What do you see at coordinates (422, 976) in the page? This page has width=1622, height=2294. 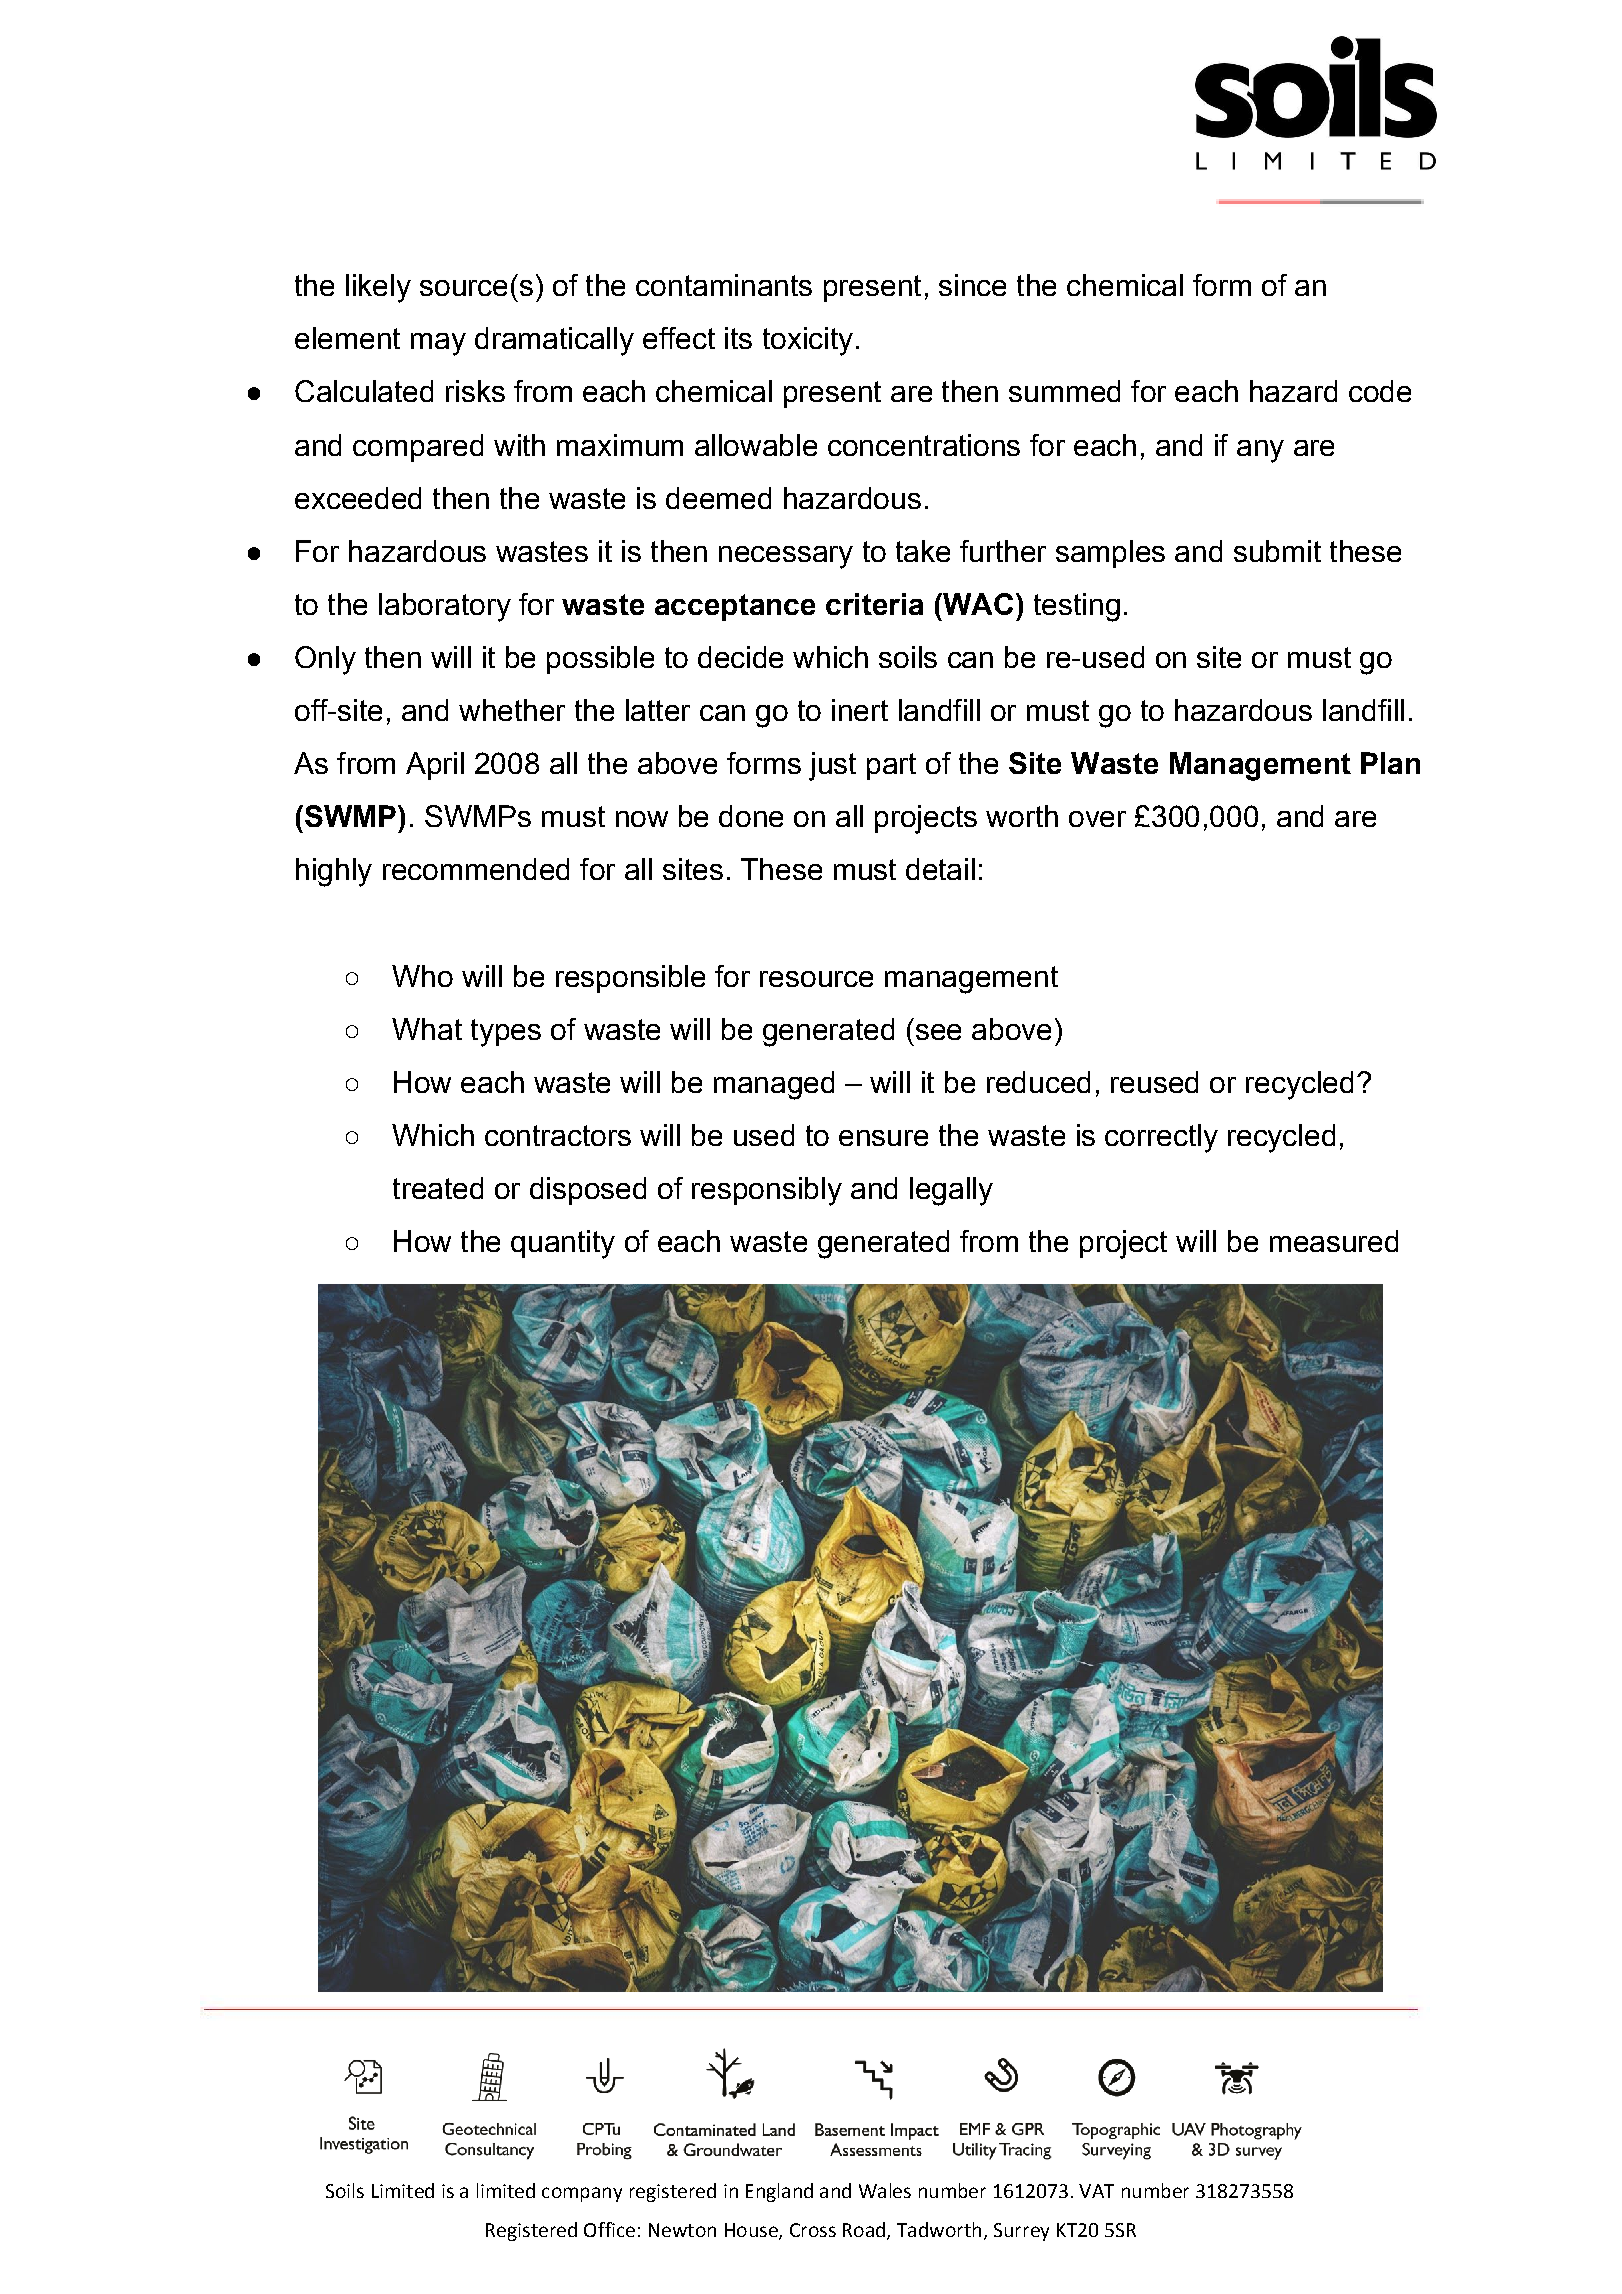 I see `Who` at bounding box center [422, 976].
